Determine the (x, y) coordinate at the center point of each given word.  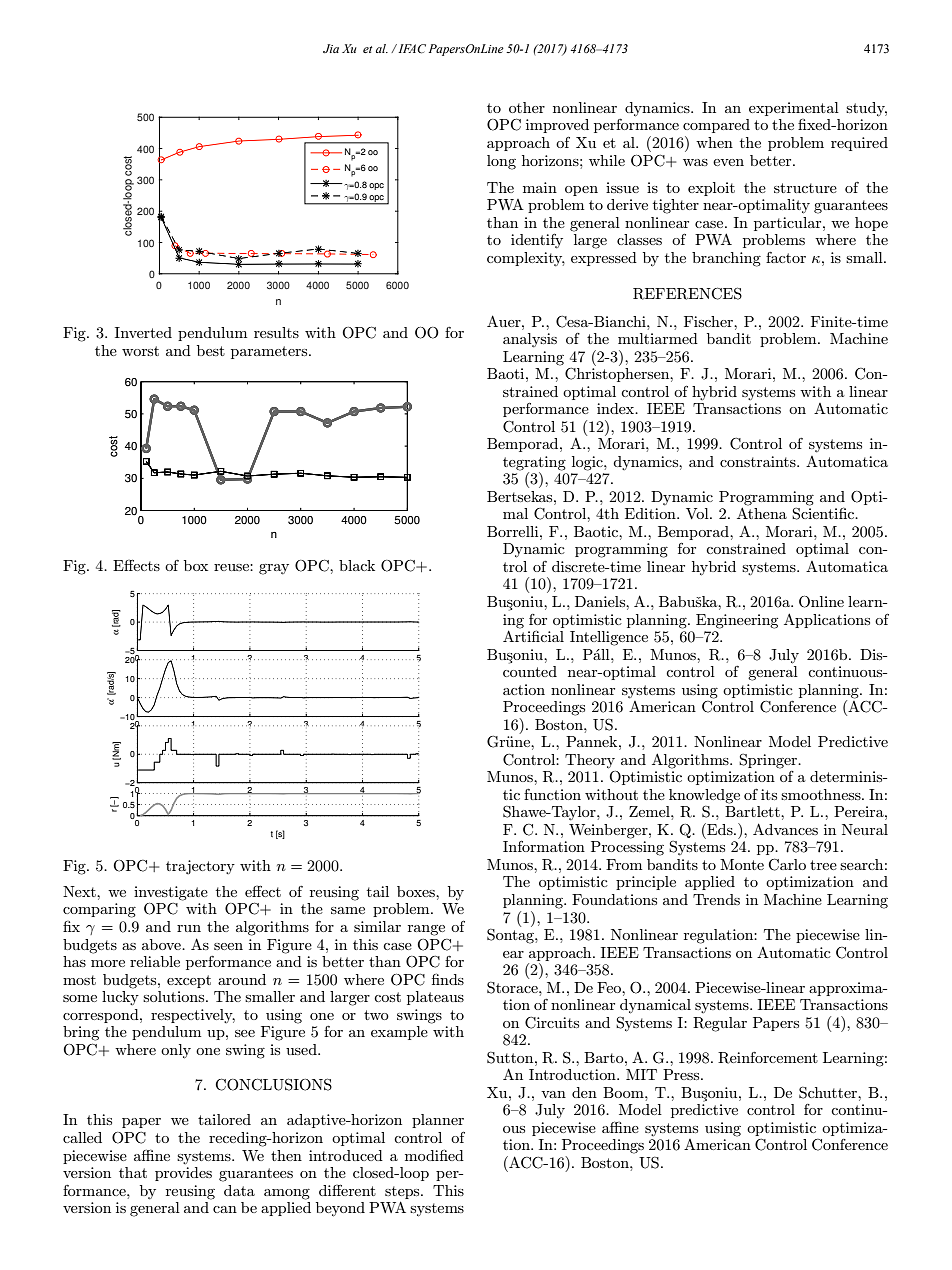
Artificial (533, 635)
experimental (794, 109)
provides (183, 1174)
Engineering (737, 621)
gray (274, 569)
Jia (331, 48)
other (527, 107)
